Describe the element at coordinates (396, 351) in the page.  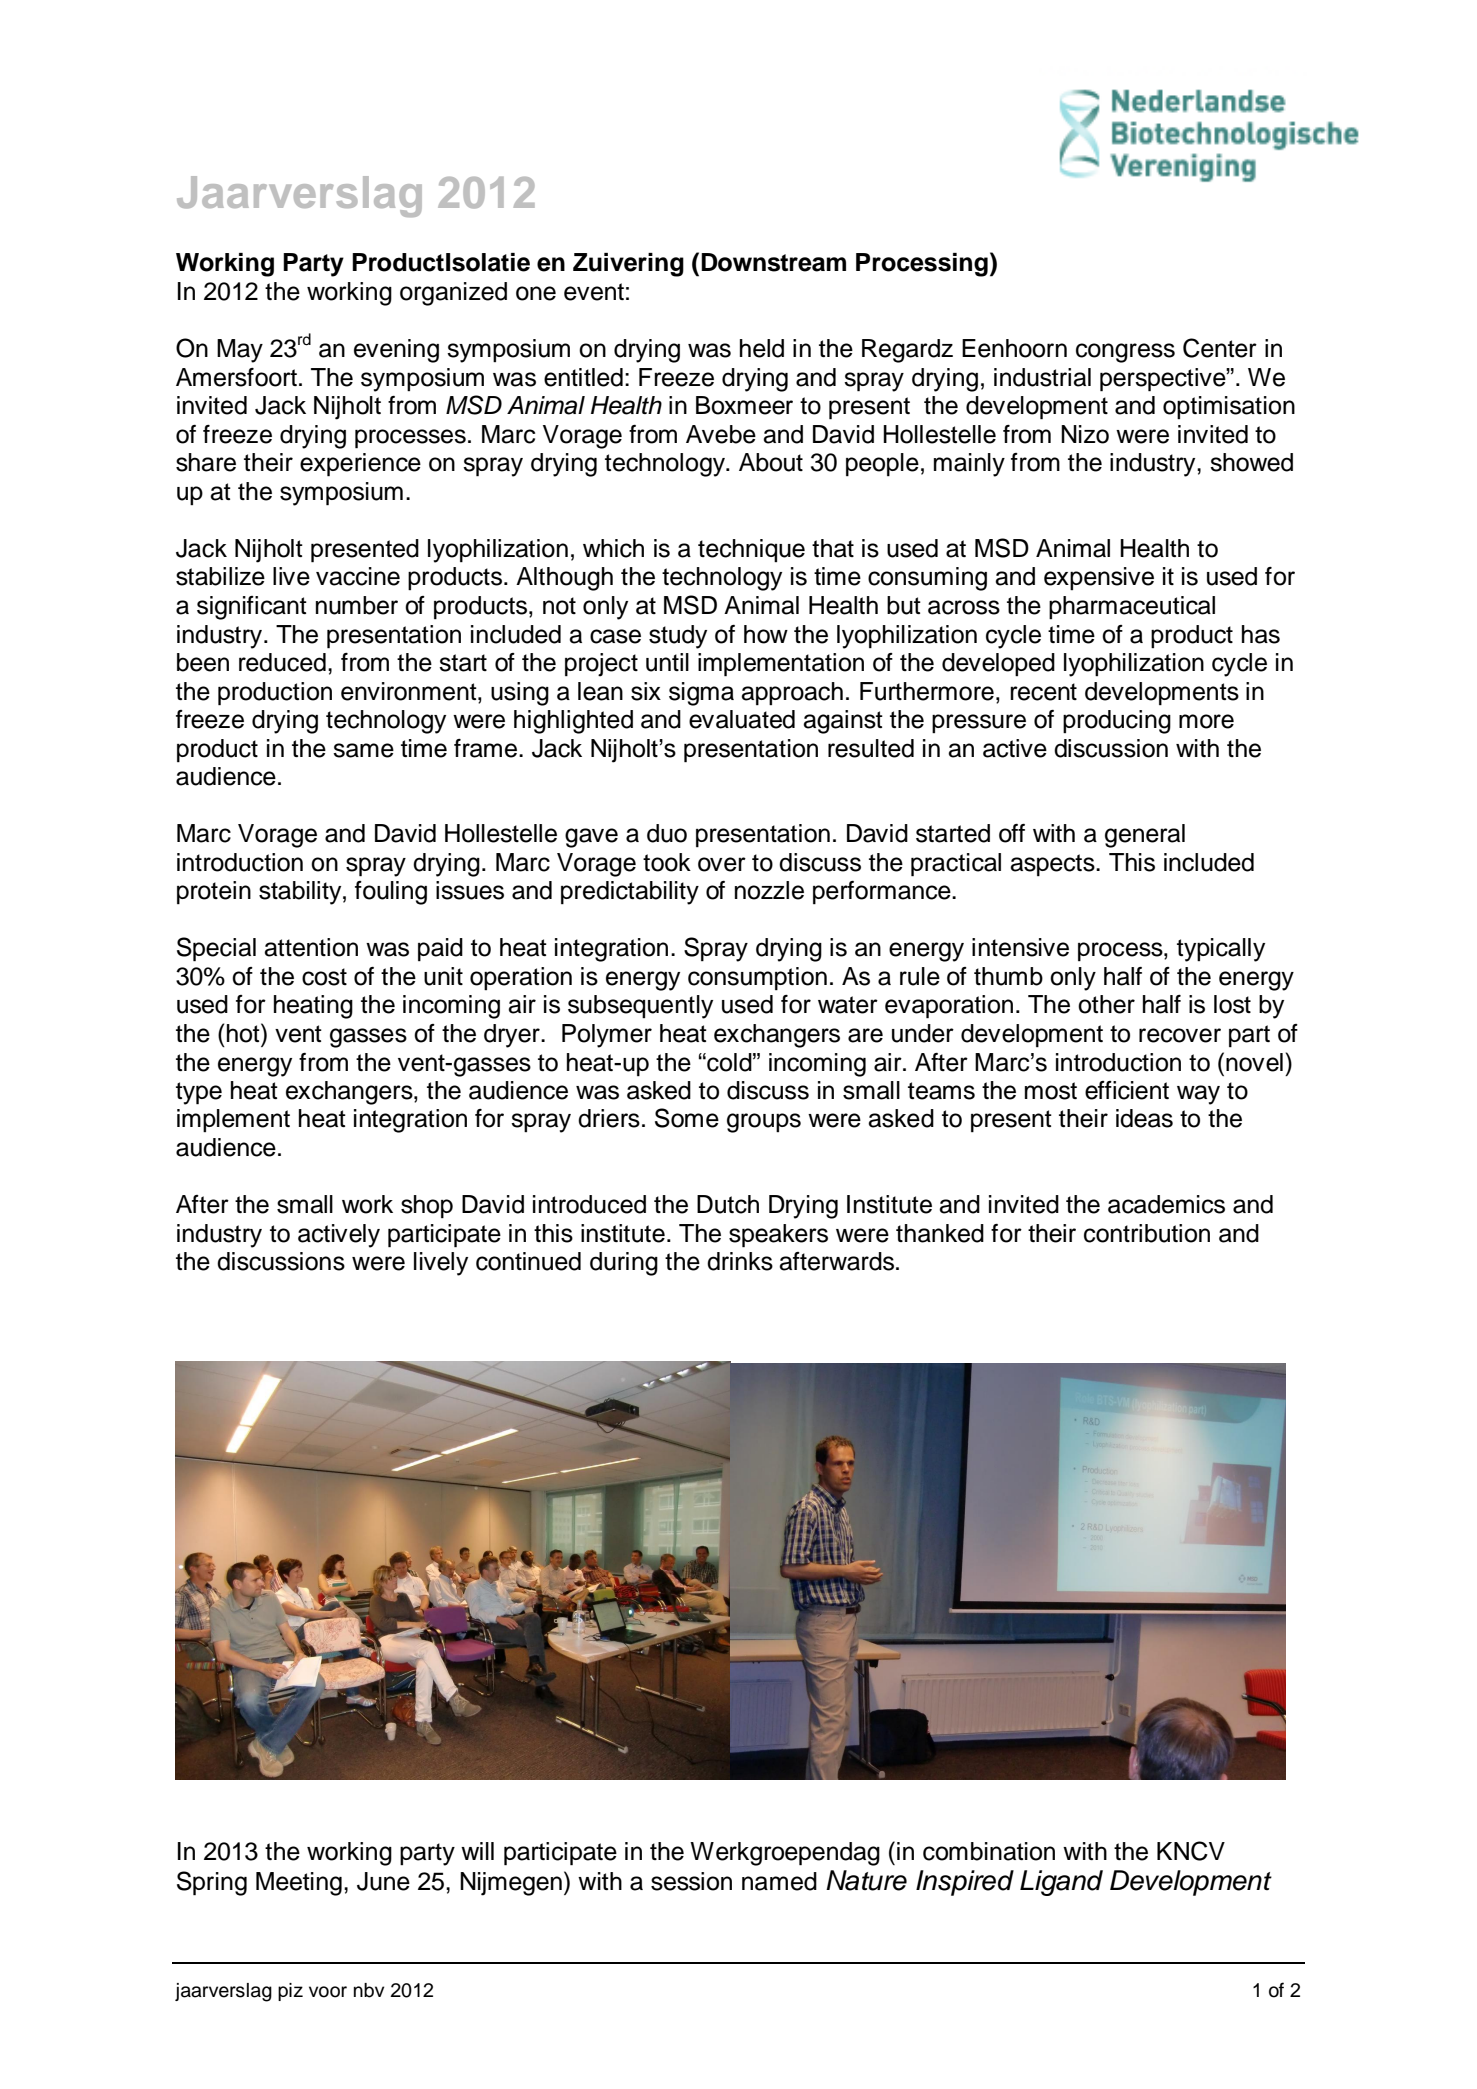
I see `evening` at that location.
